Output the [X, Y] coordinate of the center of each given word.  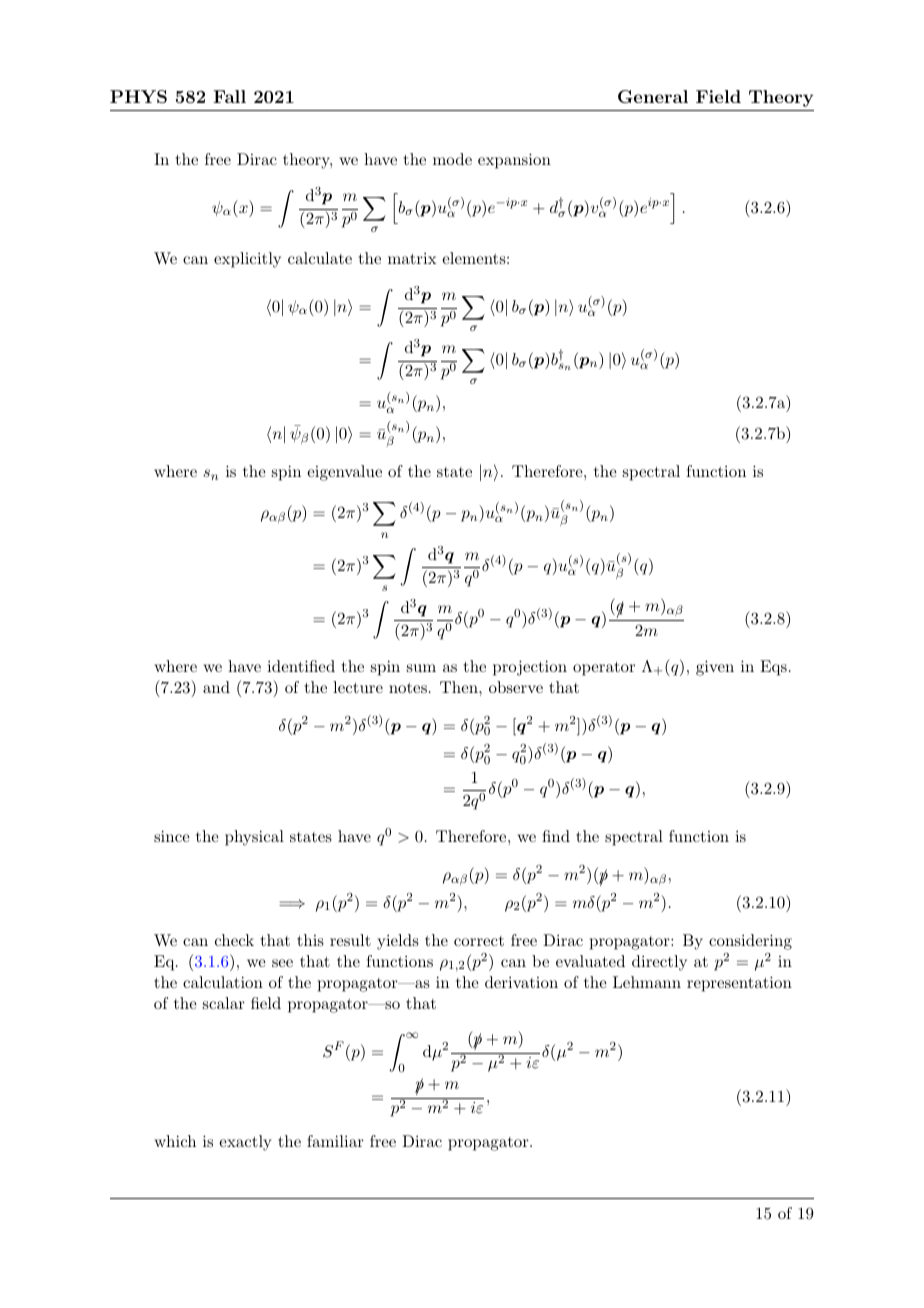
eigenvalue [344, 473]
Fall [229, 96]
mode [452, 159]
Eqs [773, 668]
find [556, 836]
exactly [245, 1143]
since [172, 836]
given [715, 668]
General [653, 97]
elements [474, 258]
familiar [335, 1141]
